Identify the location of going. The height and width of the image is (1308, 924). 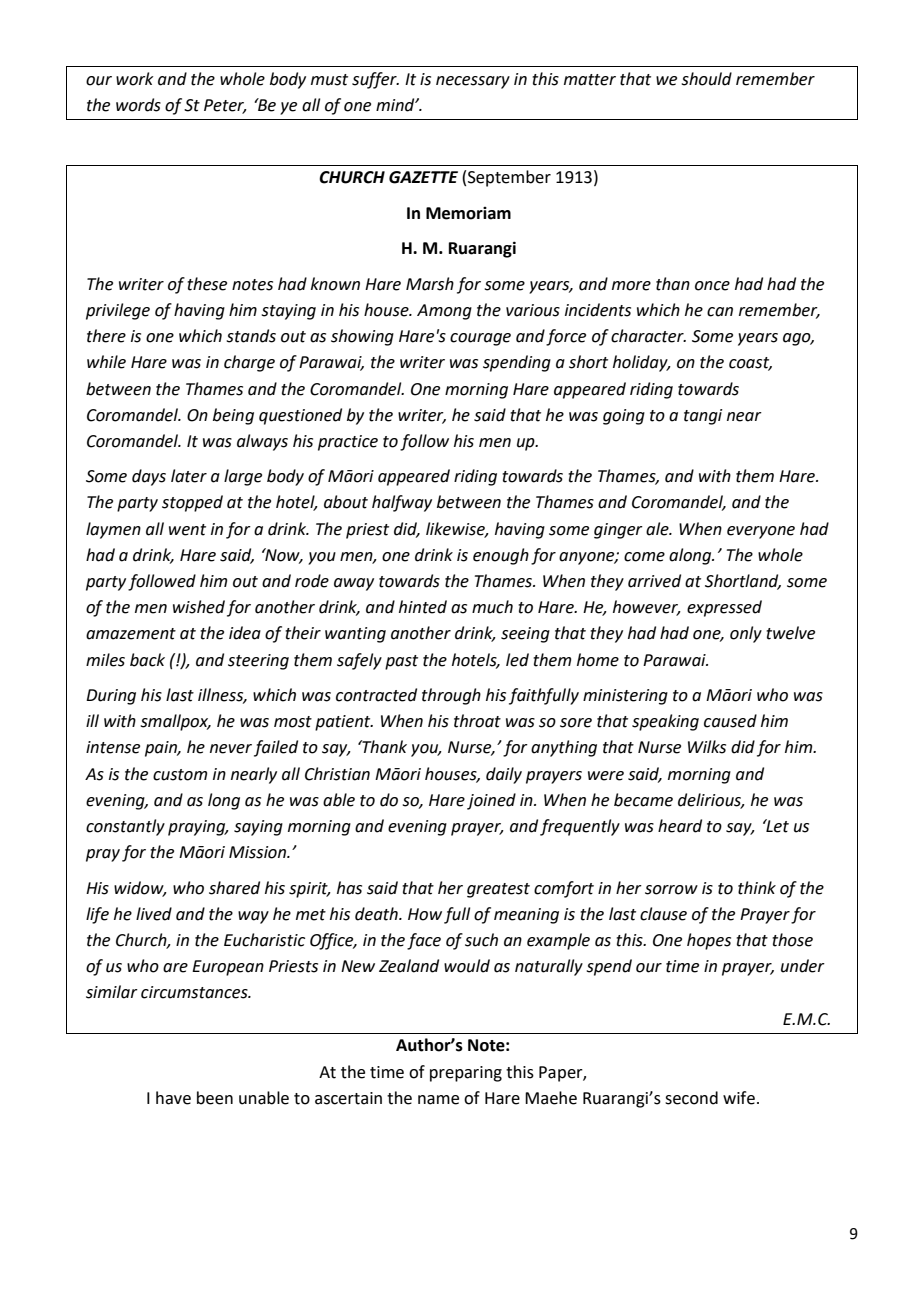
(624, 417).
